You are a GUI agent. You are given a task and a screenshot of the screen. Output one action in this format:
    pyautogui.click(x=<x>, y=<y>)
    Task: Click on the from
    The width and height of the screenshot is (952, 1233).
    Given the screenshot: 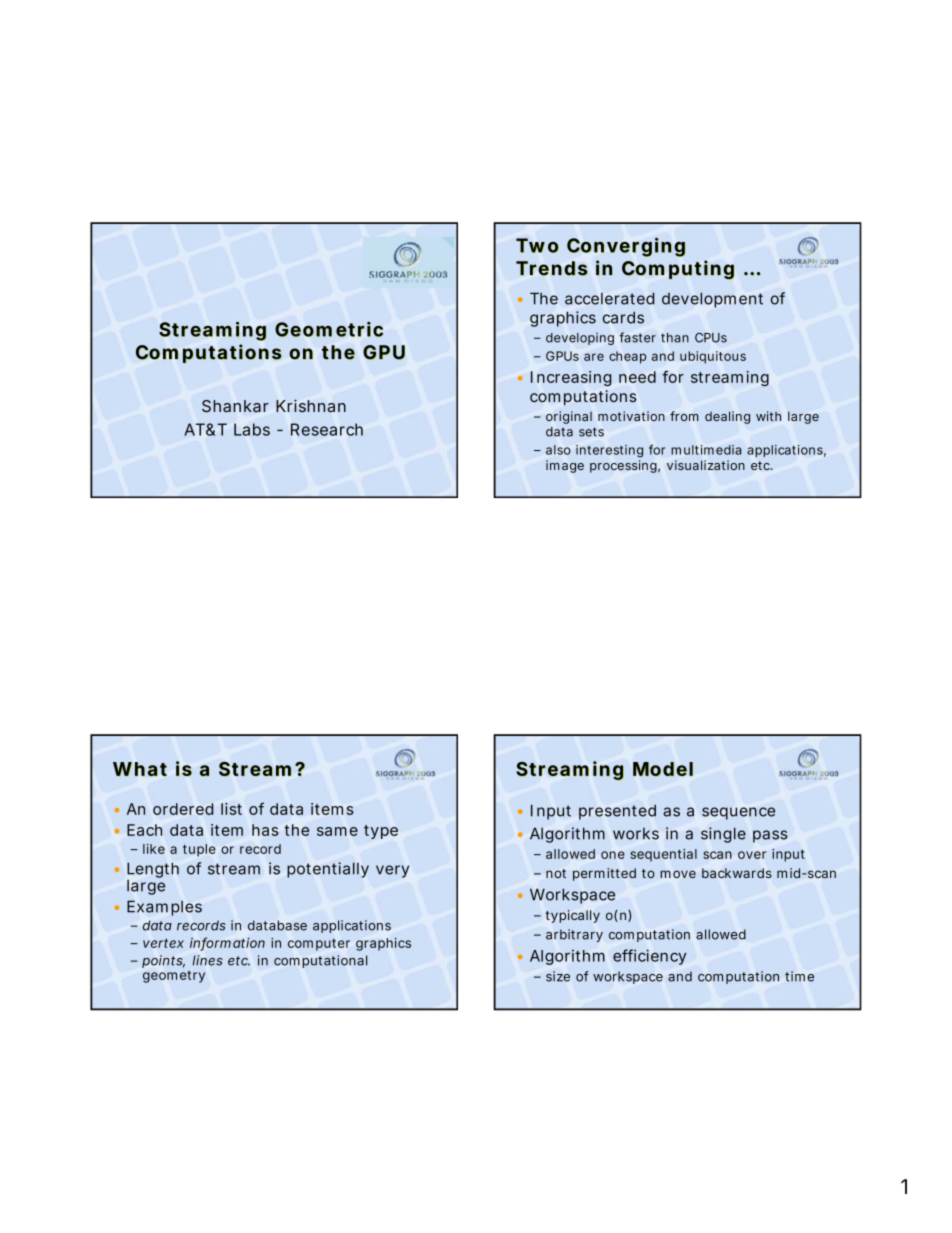 What is the action you would take?
    pyautogui.click(x=684, y=416)
